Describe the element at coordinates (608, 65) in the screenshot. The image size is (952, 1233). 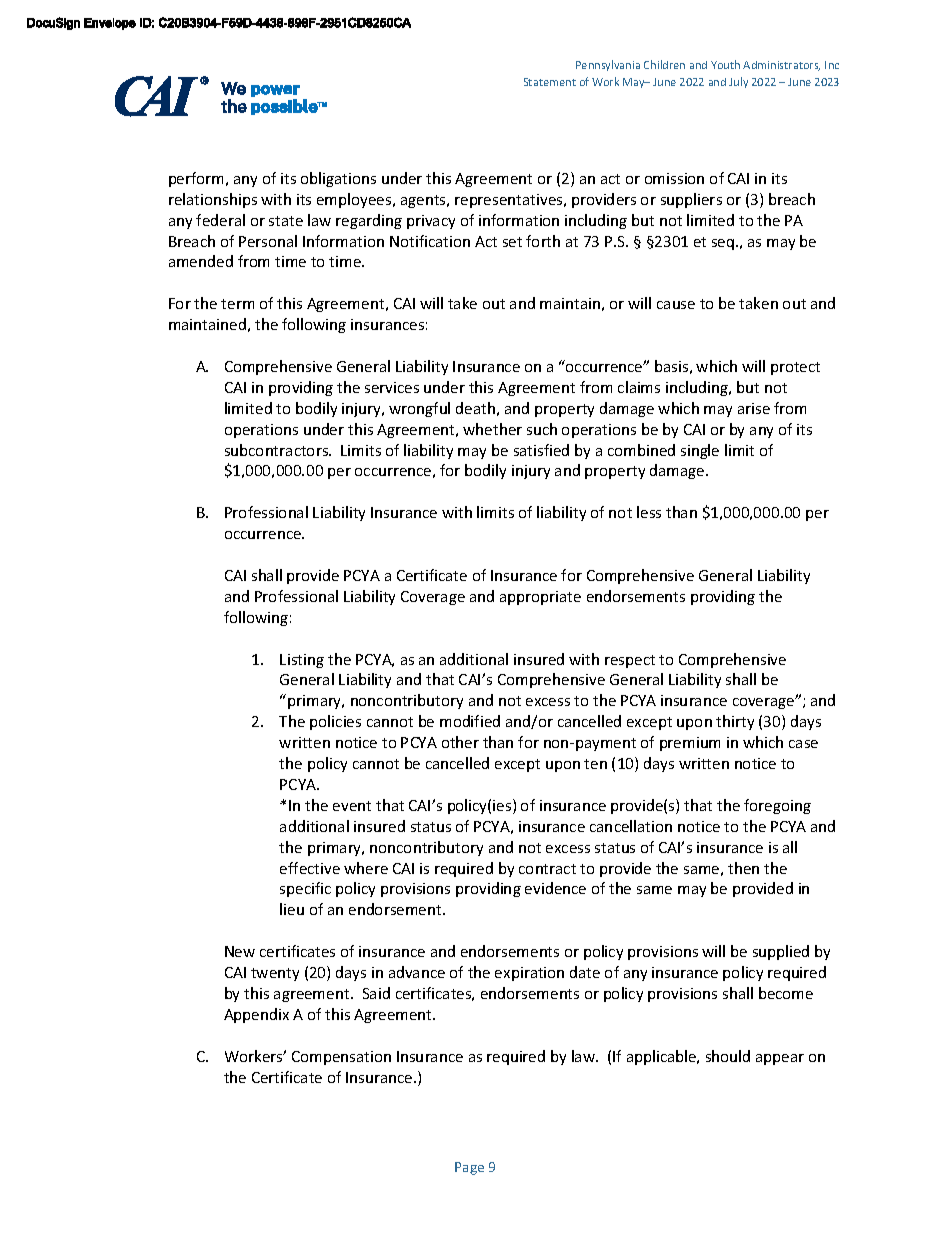
I see `Pennsylvania` at that location.
